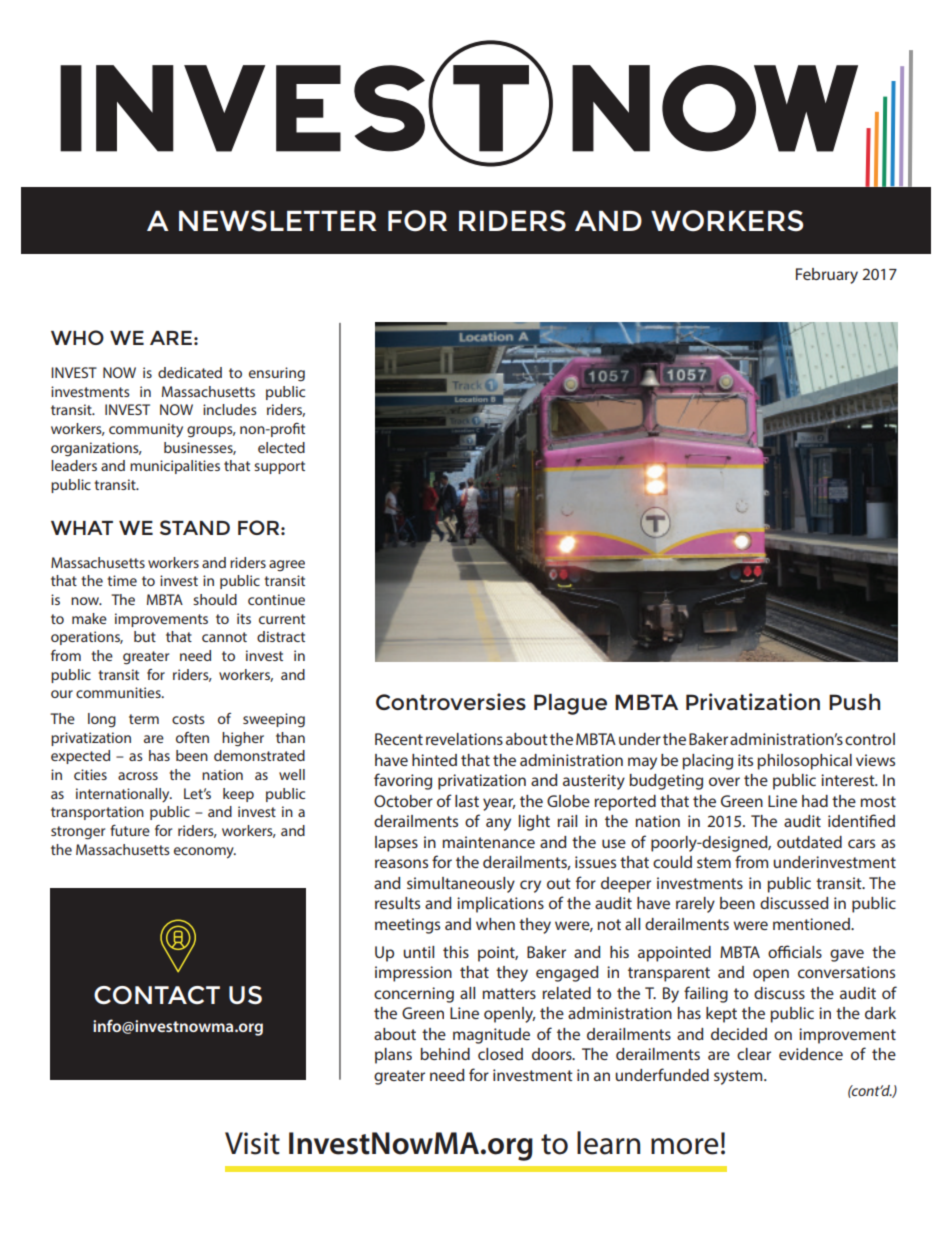 This image has height=1233, width=952. What do you see at coordinates (854, 702) in the image?
I see `Push` at bounding box center [854, 702].
